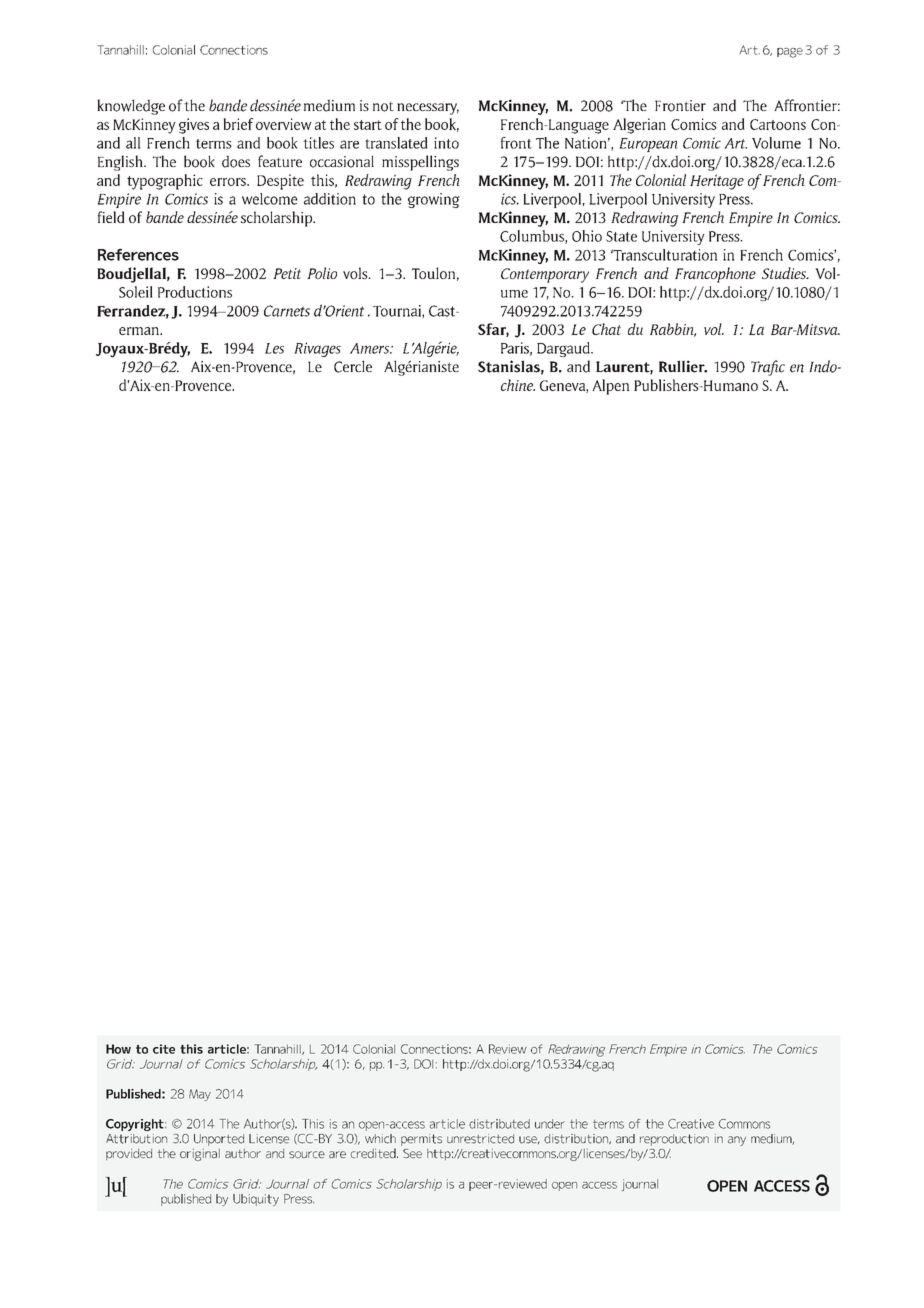 Image resolution: width=924 pixels, height=1308 pixels. I want to click on original, so click(200, 1154).
